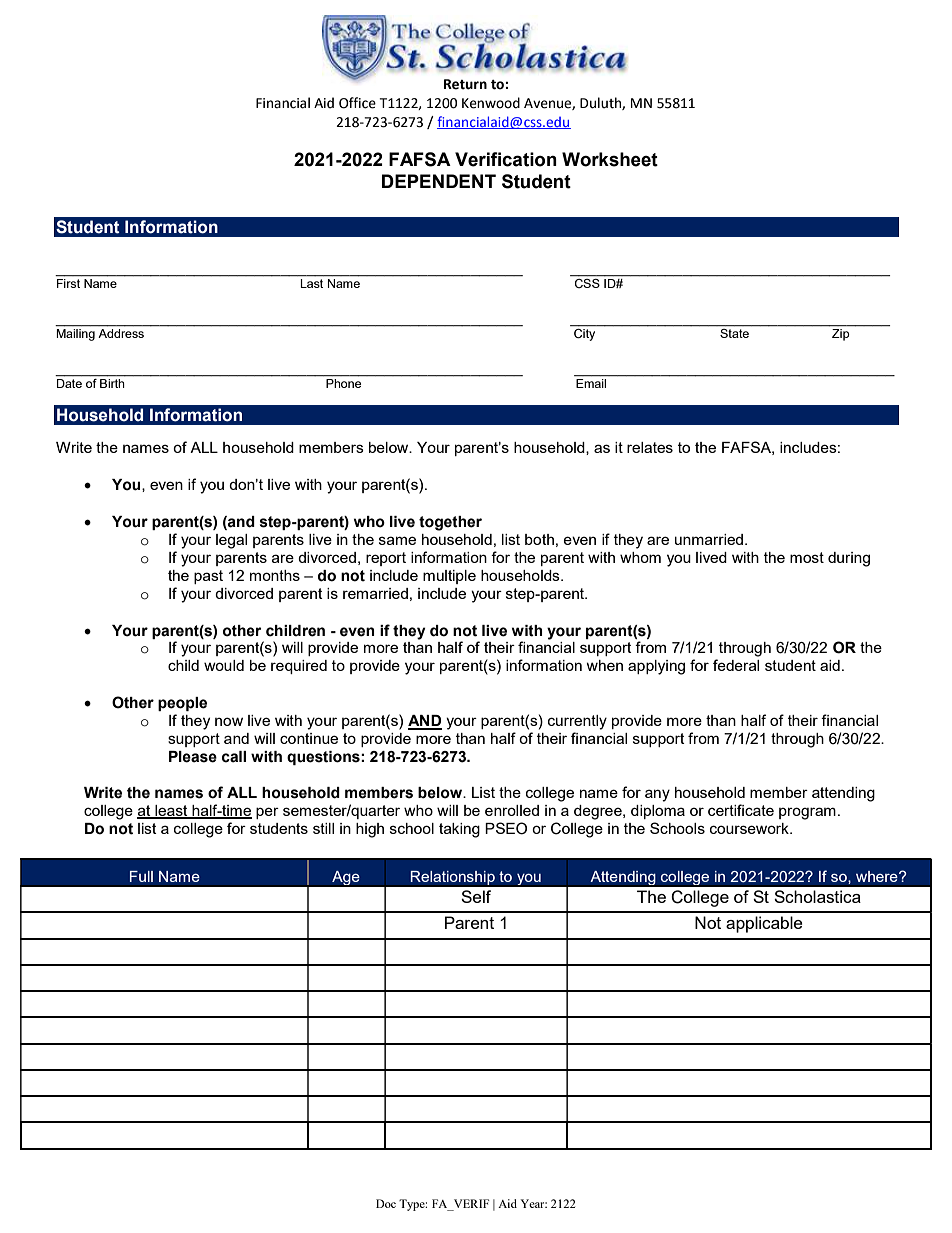  Describe the element at coordinates (231, 541) in the image. I see `legal` at that location.
